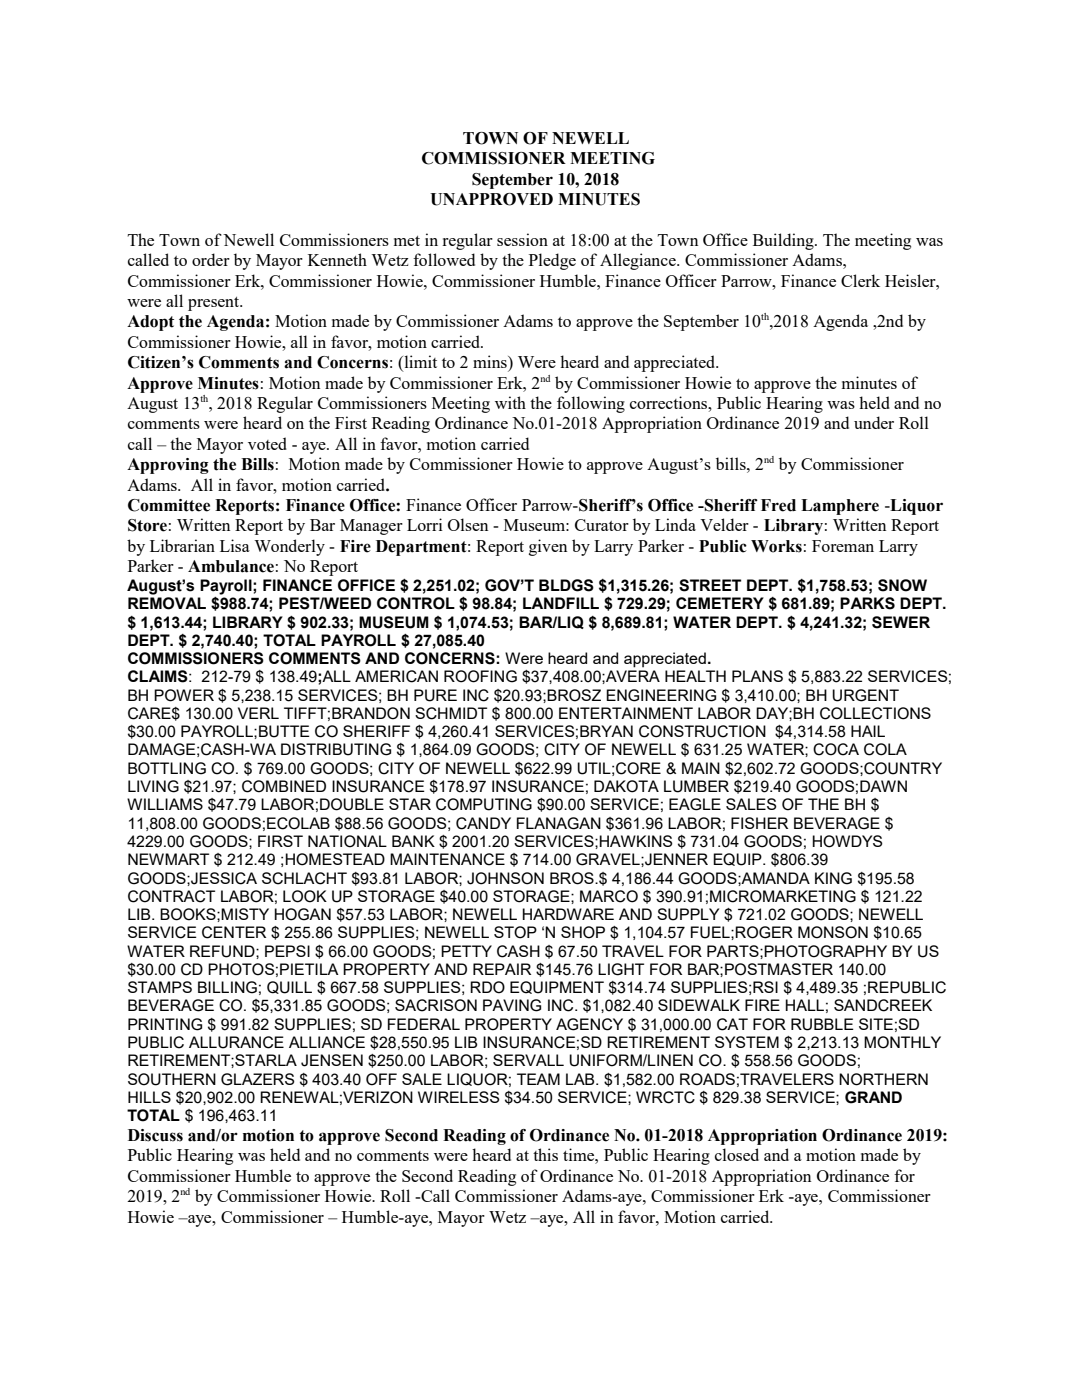 The height and width of the screenshot is (1399, 1081). I want to click on this, so click(545, 1154).
